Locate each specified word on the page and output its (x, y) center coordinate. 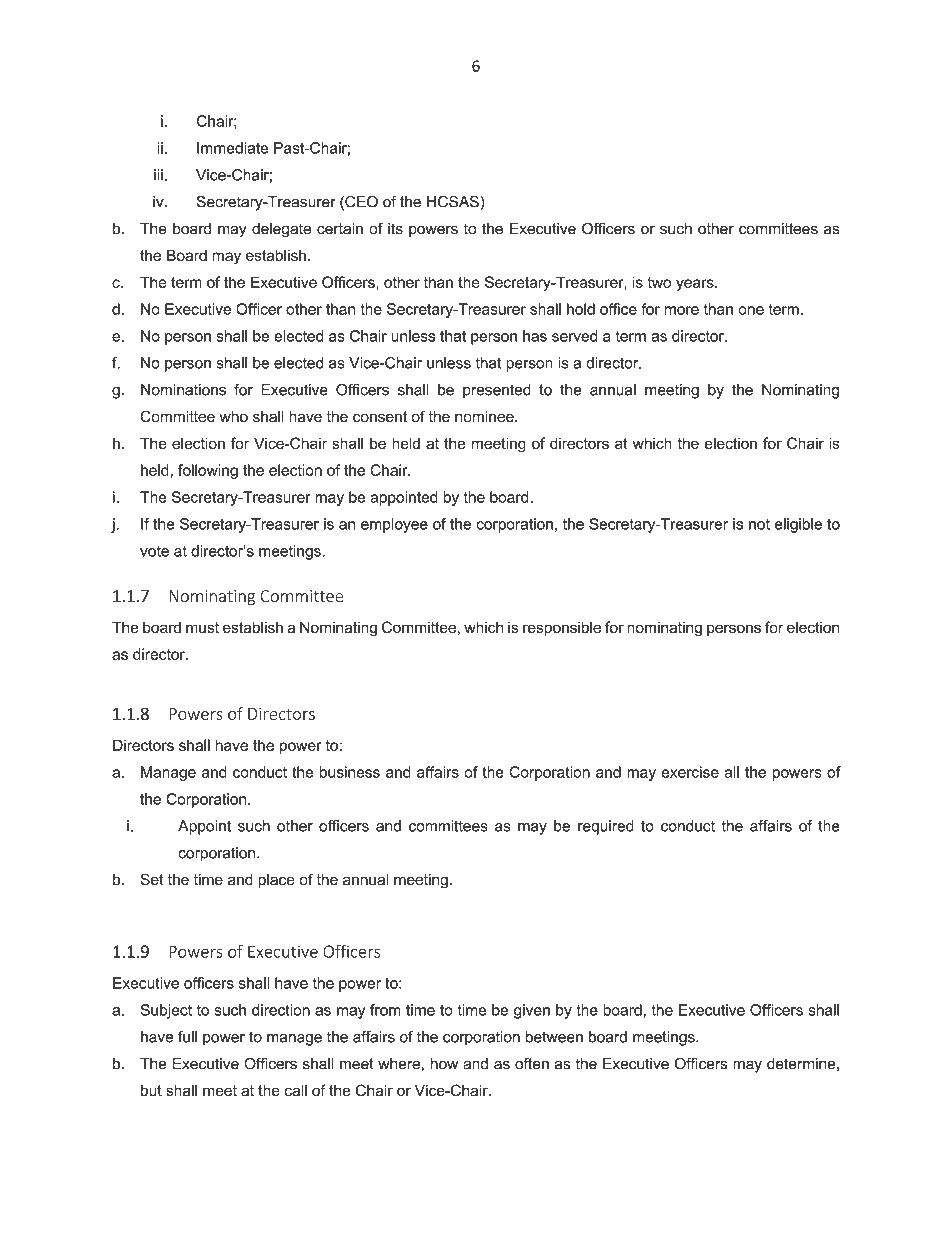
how (444, 1064)
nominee (485, 416)
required (606, 827)
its (395, 229)
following (208, 471)
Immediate (232, 148)
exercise (690, 772)
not (759, 524)
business (350, 772)
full (187, 1037)
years (696, 285)
